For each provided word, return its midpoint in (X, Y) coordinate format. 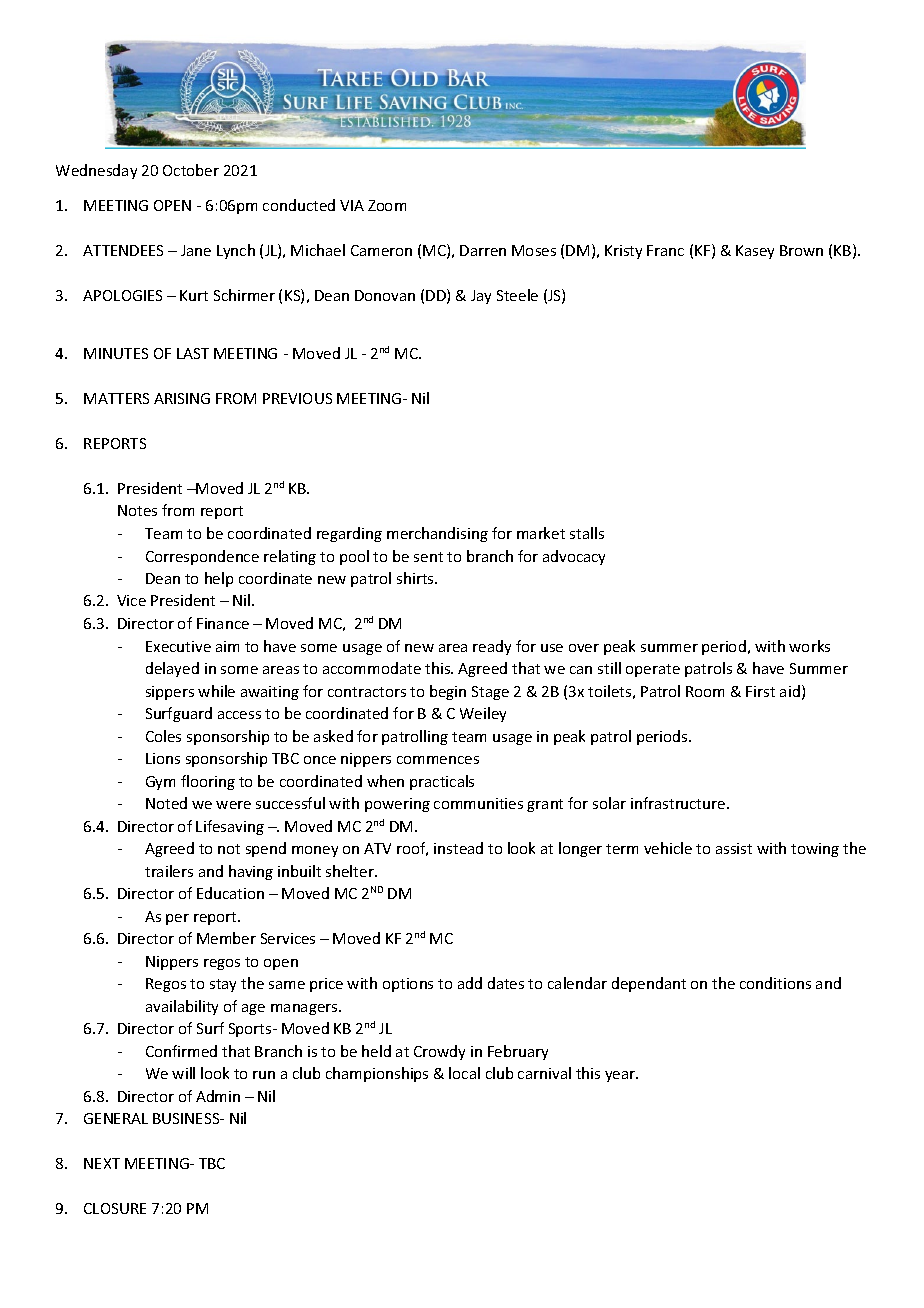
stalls (587, 533)
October (191, 170)
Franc (665, 250)
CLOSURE (115, 1208)
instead (458, 848)
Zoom (387, 205)
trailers (169, 871)
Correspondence (202, 557)
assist (734, 848)
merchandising (437, 534)
